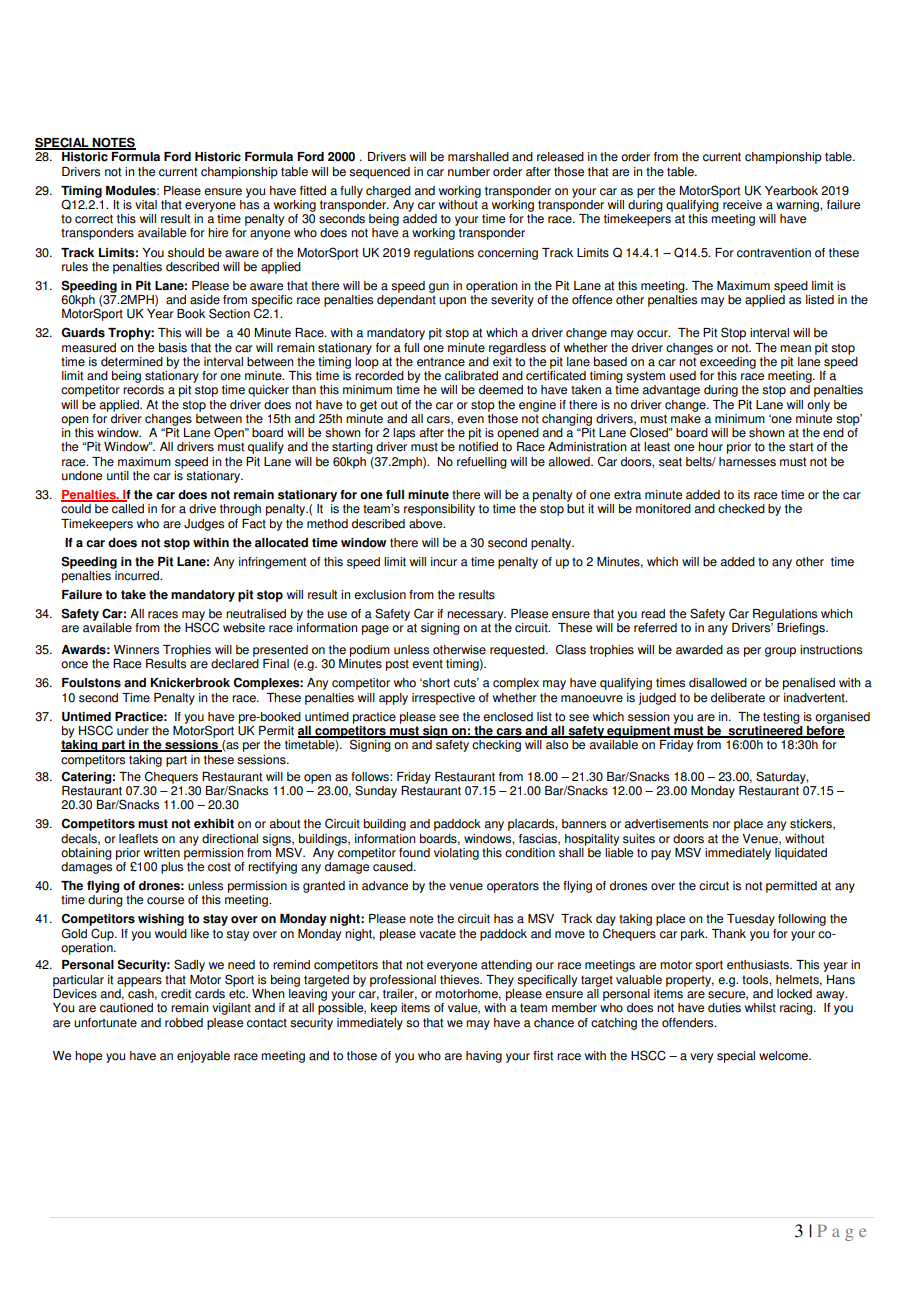 The image size is (924, 1308). Describe the element at coordinates (484, 1057) in the image. I see `having` at that location.
